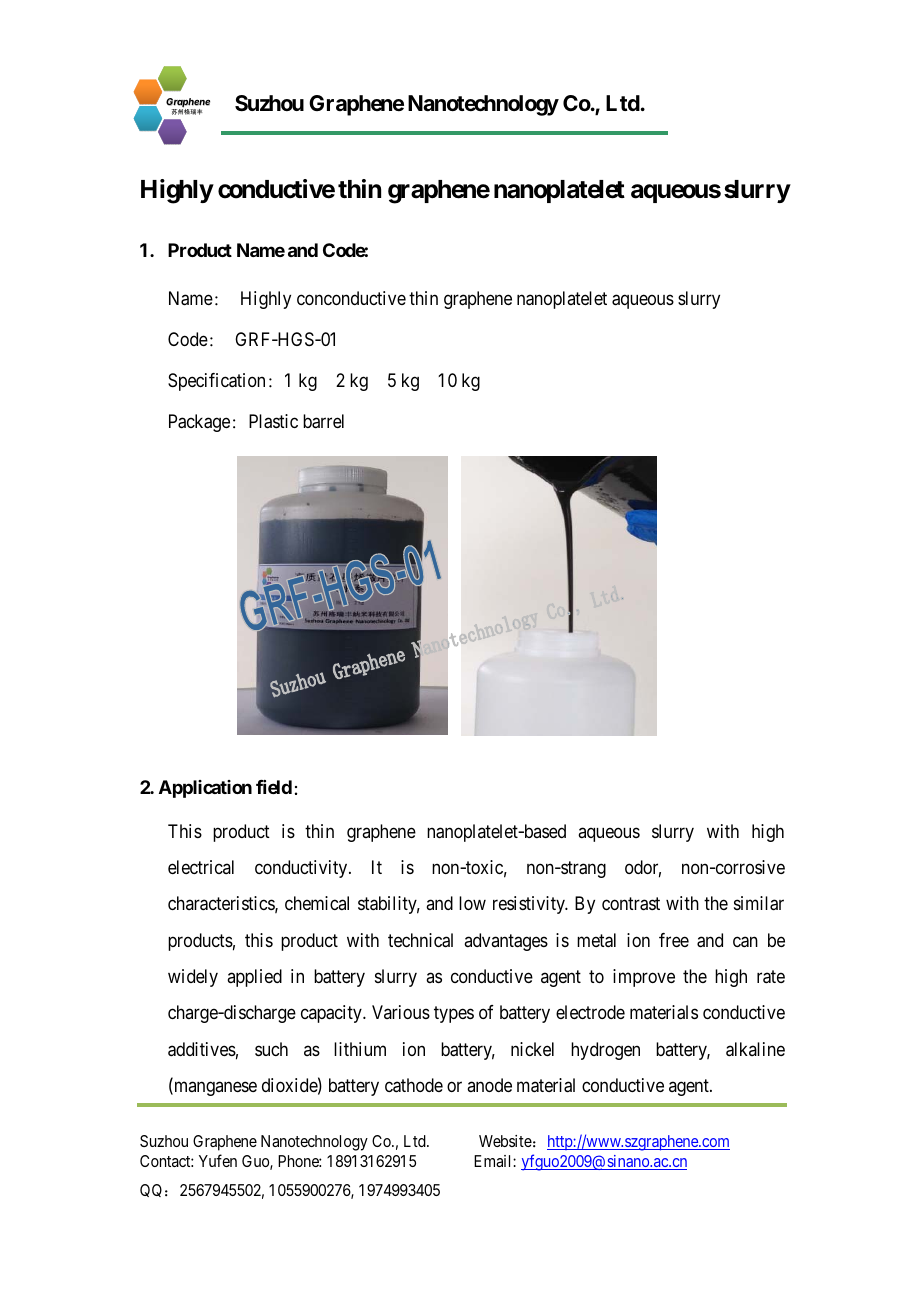  I want to click on contrast, so click(631, 904).
